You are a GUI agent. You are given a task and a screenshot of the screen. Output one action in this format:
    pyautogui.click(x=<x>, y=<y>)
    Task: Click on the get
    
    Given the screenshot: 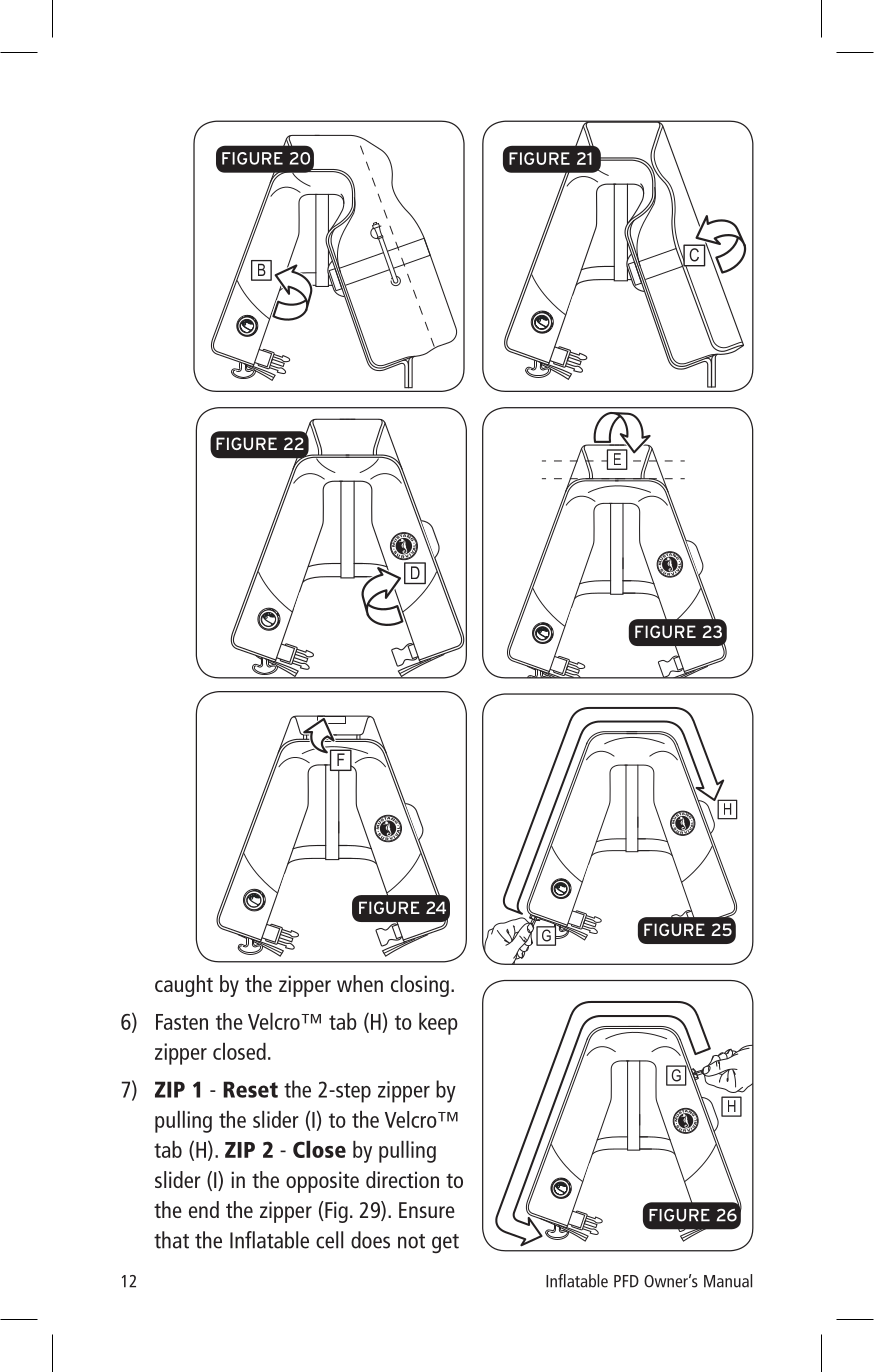 What is the action you would take?
    pyautogui.click(x=445, y=1243)
